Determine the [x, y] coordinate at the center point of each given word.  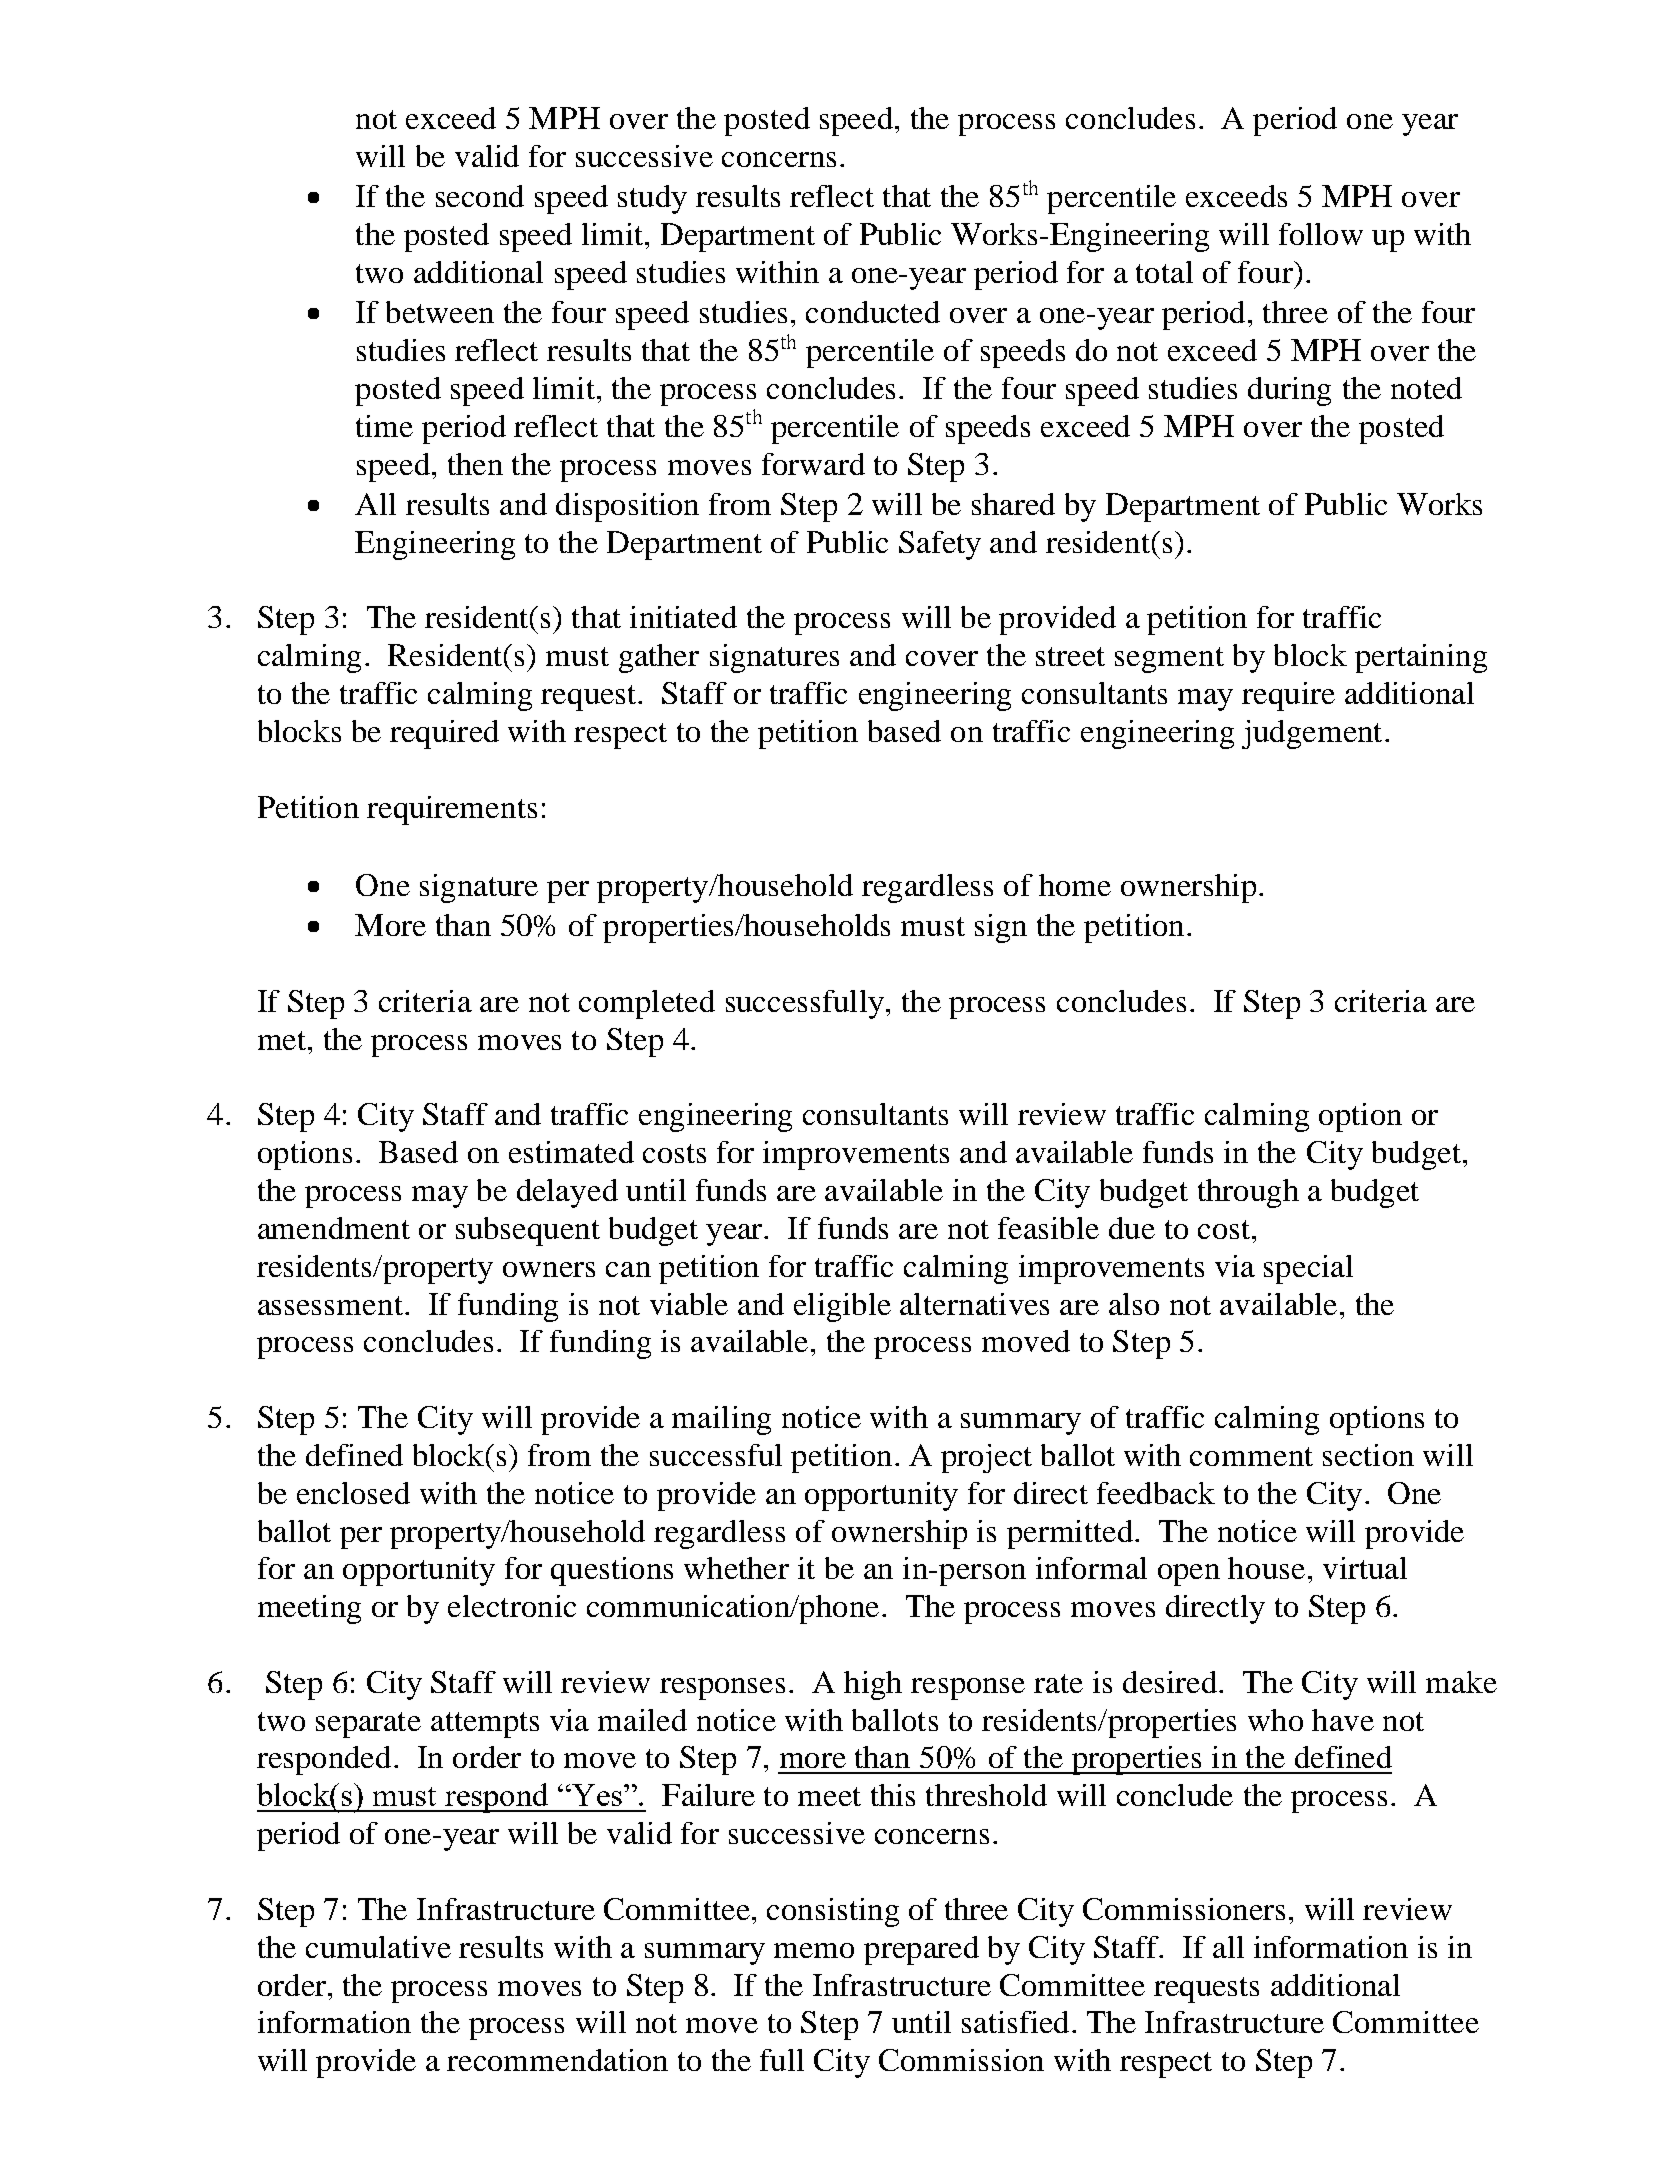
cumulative [378, 1947]
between [440, 312]
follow [1321, 234]
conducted [873, 312]
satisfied [1015, 2022]
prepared [921, 1950]
